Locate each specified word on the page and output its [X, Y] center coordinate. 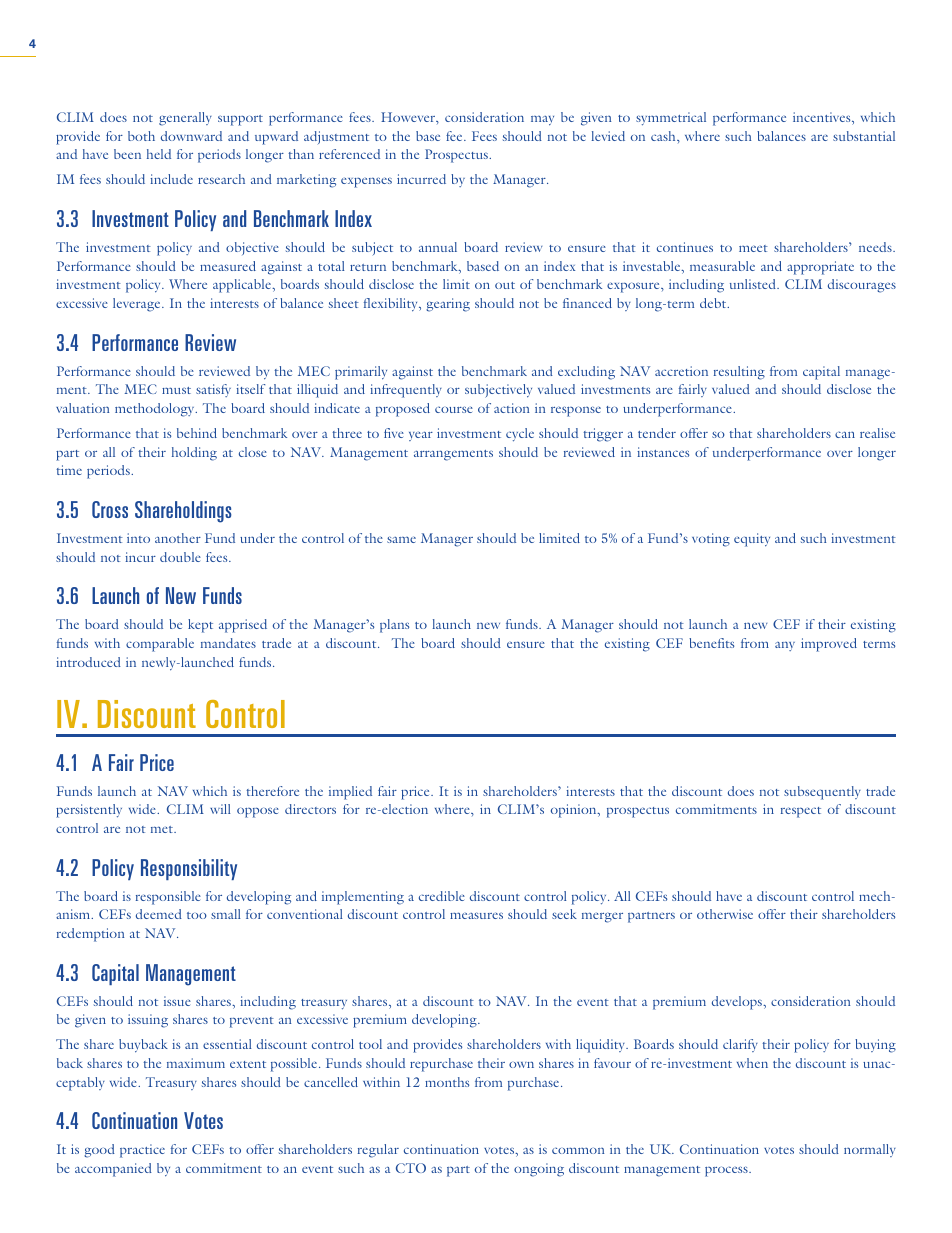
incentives [823, 118]
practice [142, 1151]
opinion [575, 811]
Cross [110, 509]
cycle [520, 435]
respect [801, 812]
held [159, 154]
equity [752, 540]
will [220, 809]
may [542, 121]
